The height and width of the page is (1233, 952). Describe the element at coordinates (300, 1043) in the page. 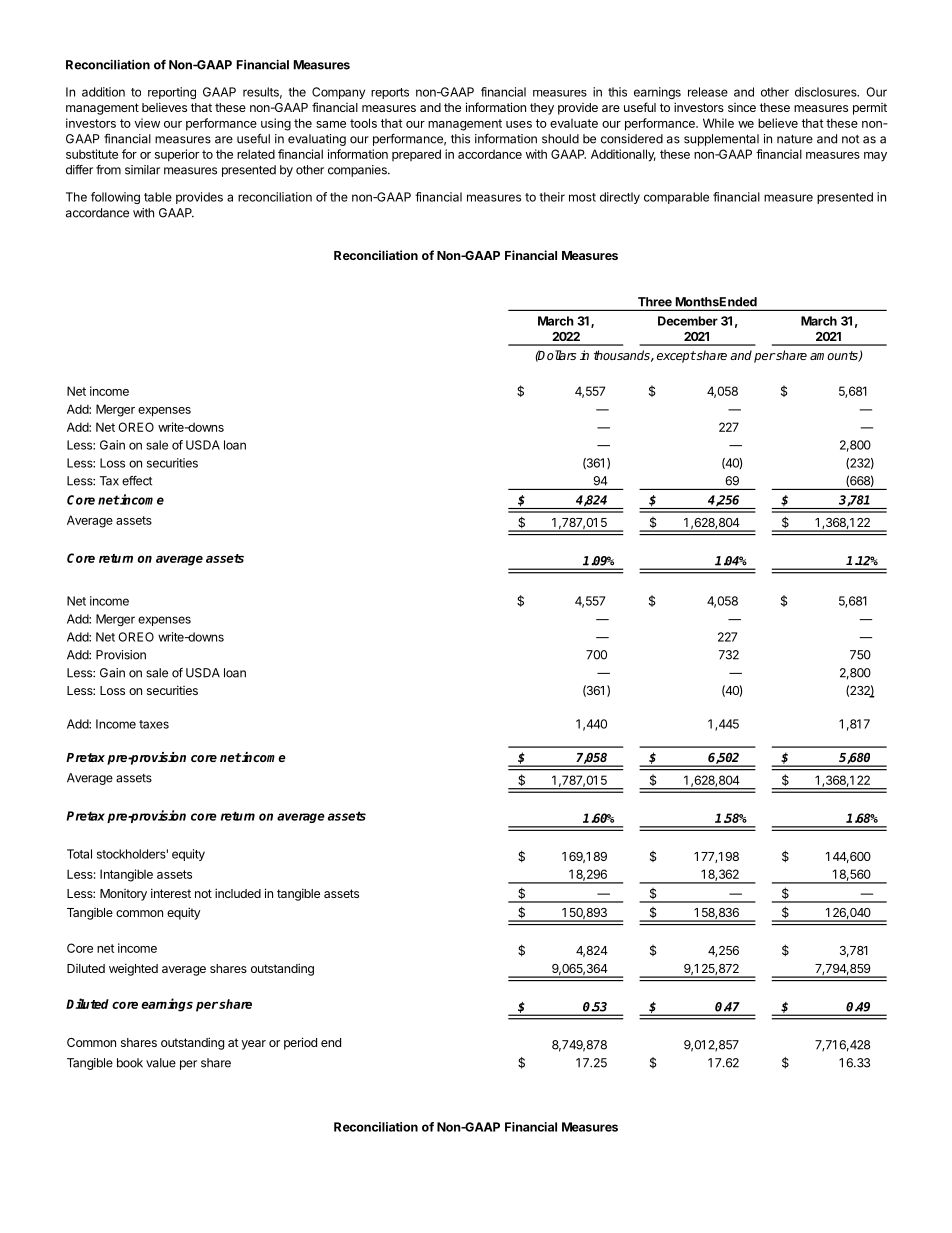

I see `period` at that location.
